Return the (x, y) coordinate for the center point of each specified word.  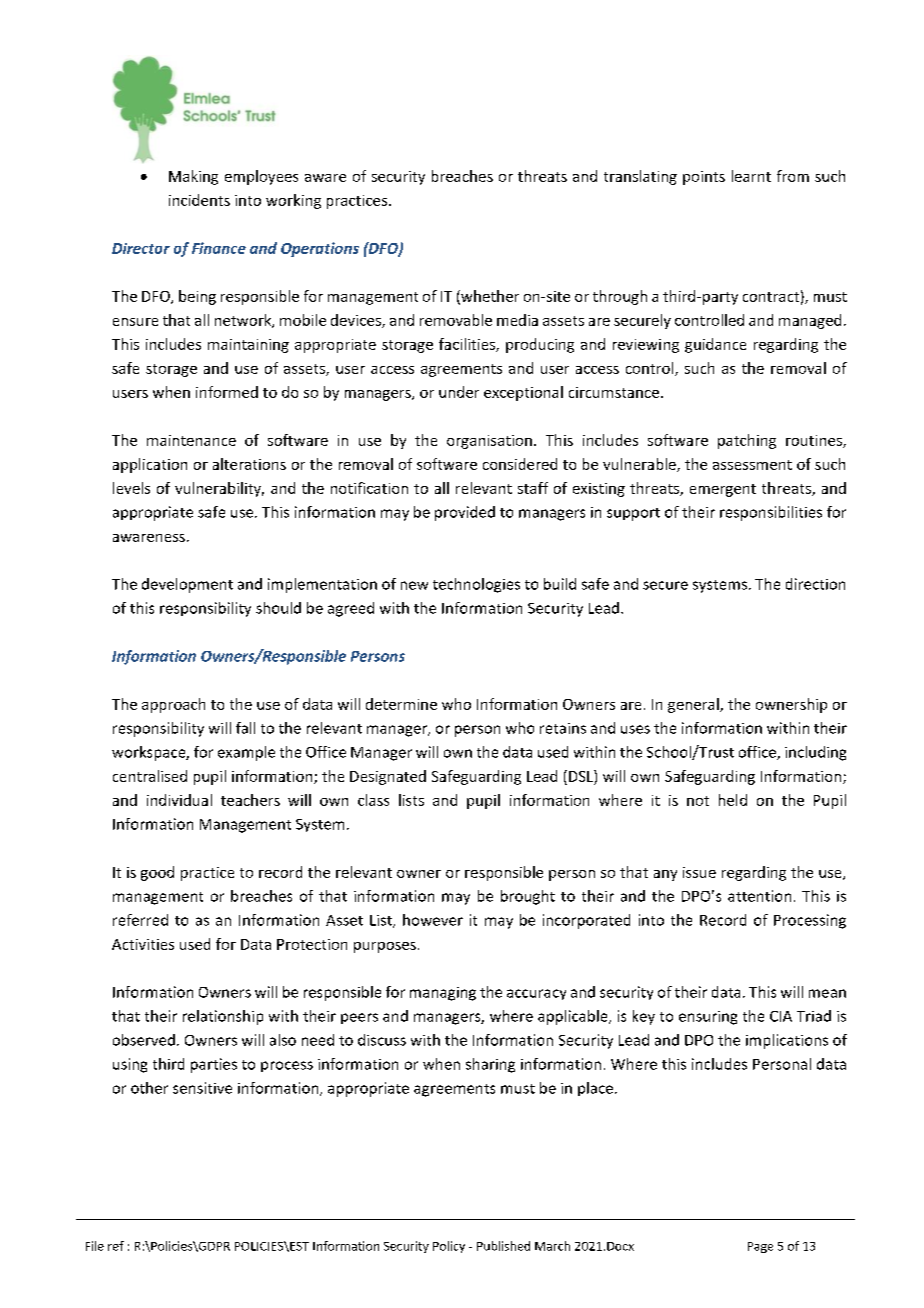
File (95, 1246)
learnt (751, 176)
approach (173, 705)
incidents (199, 200)
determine (401, 704)
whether (489, 297)
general (694, 705)
